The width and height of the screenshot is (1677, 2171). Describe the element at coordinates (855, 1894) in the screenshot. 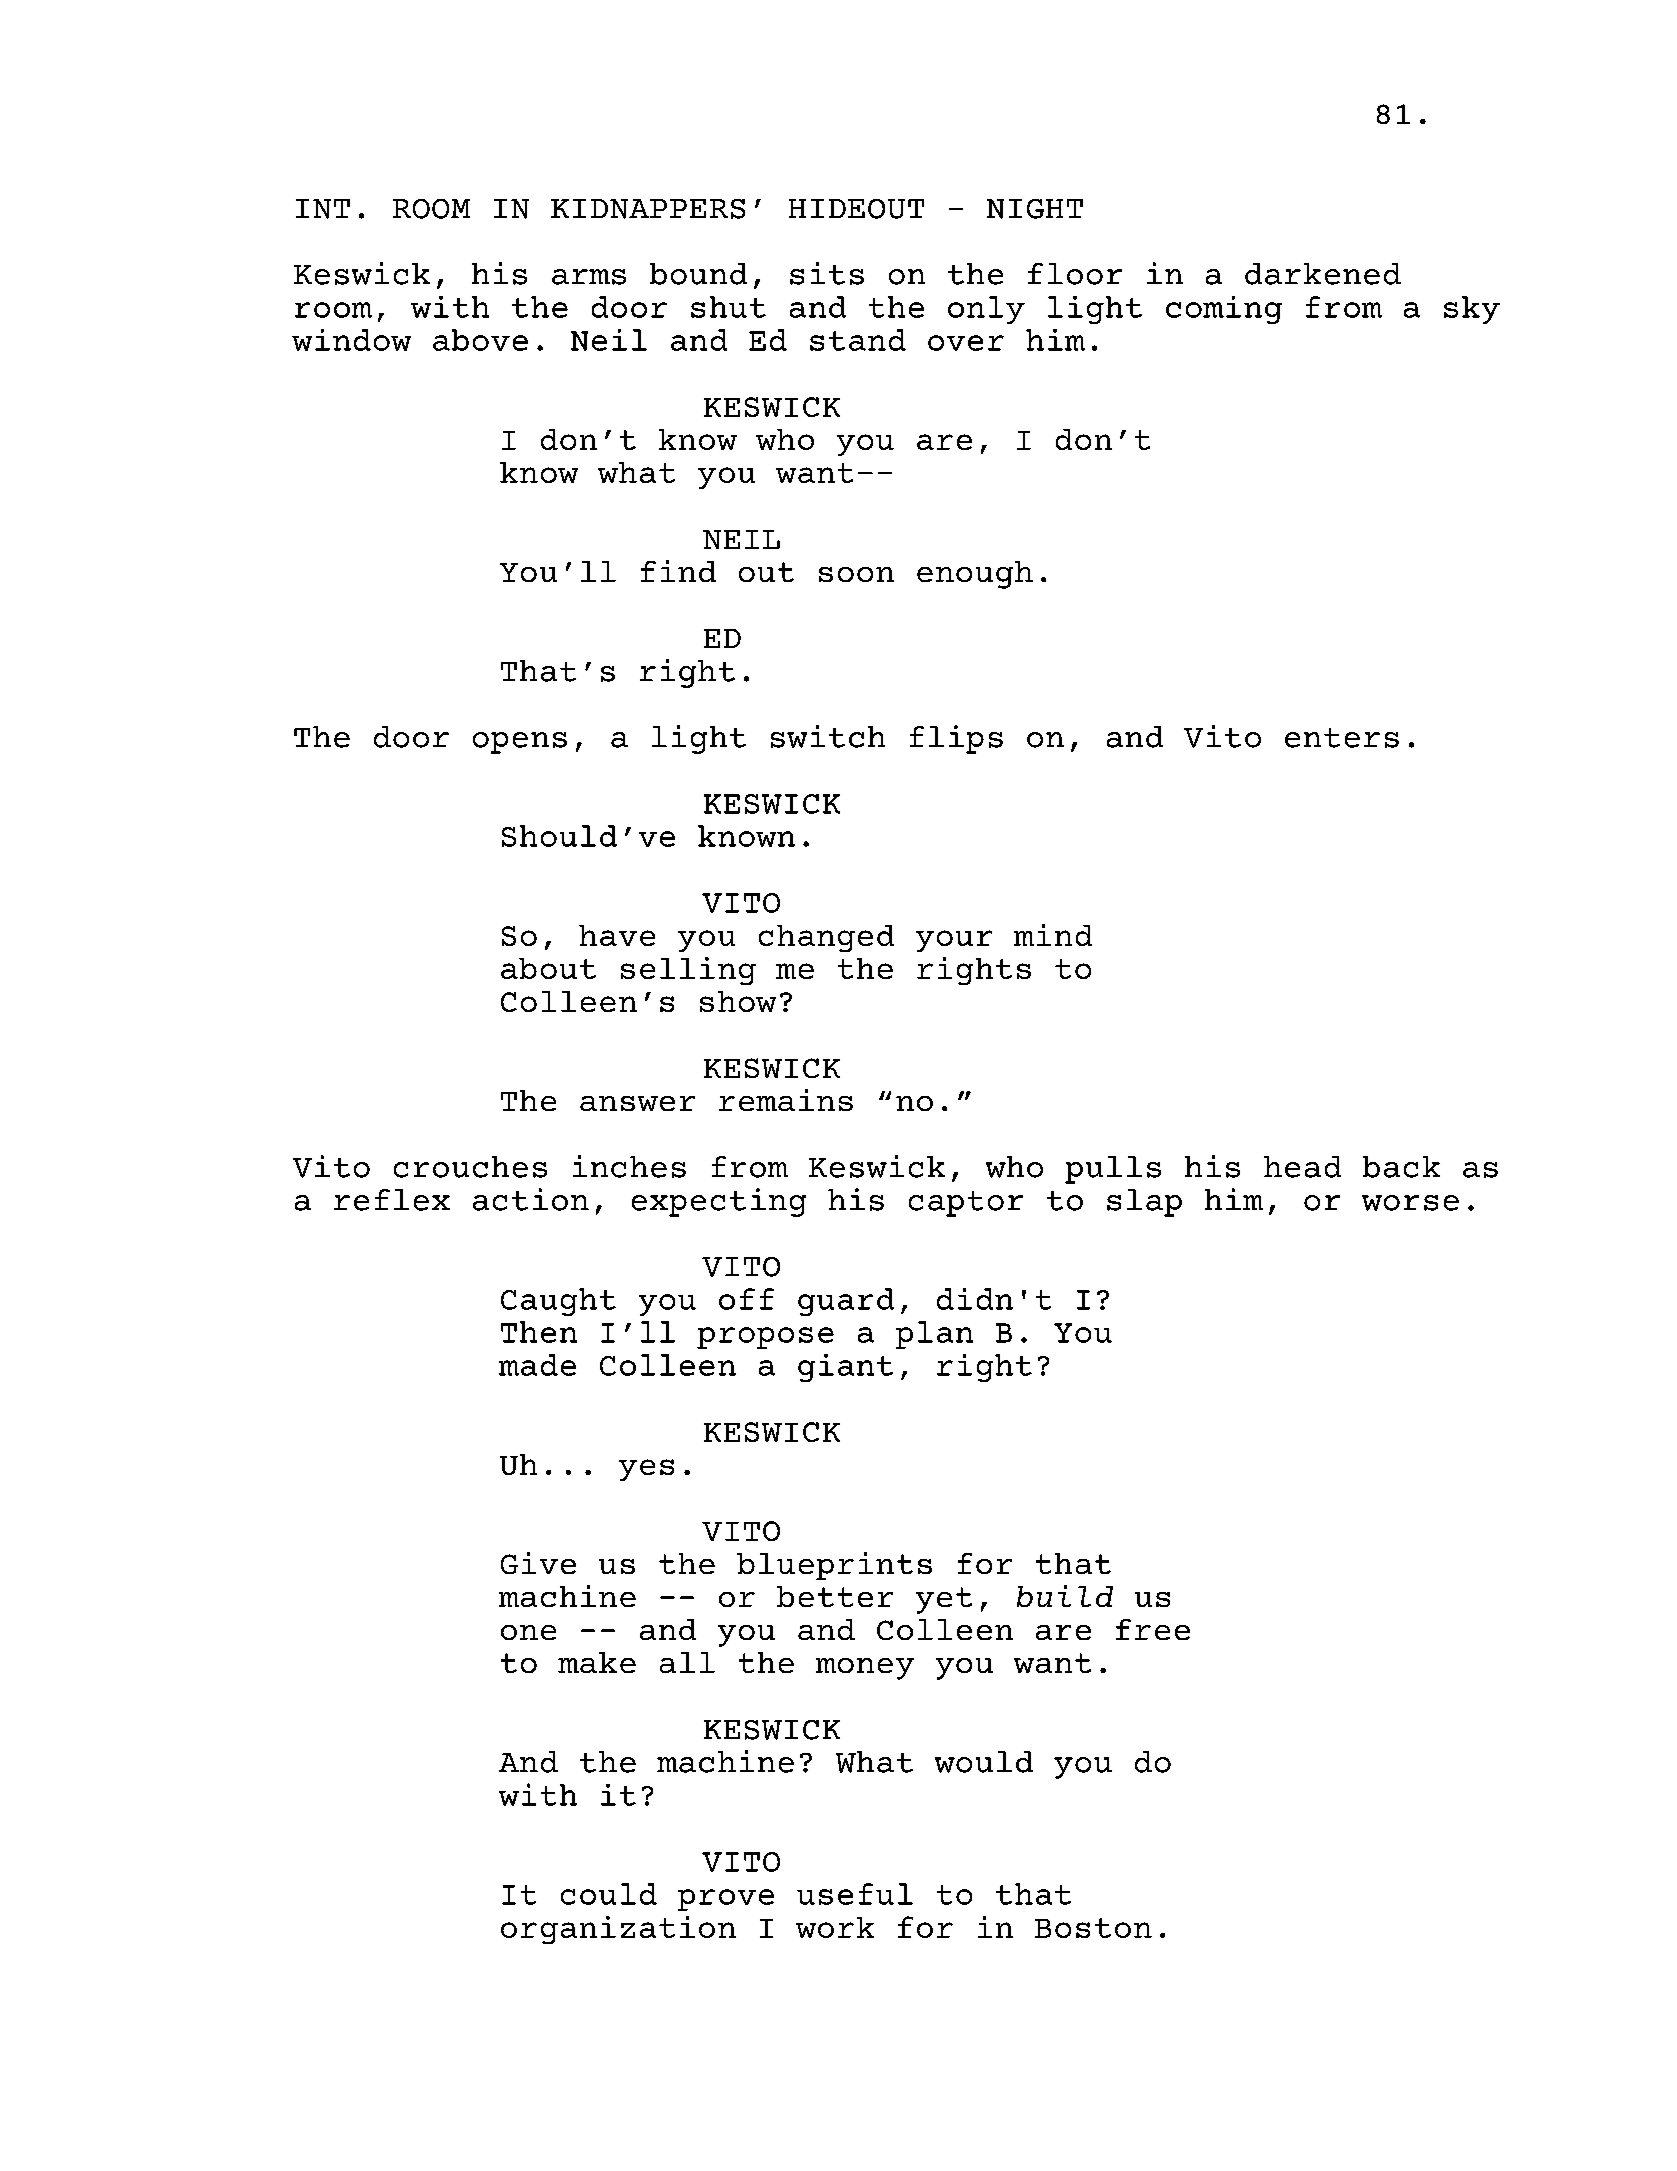

I see `useful` at that location.
